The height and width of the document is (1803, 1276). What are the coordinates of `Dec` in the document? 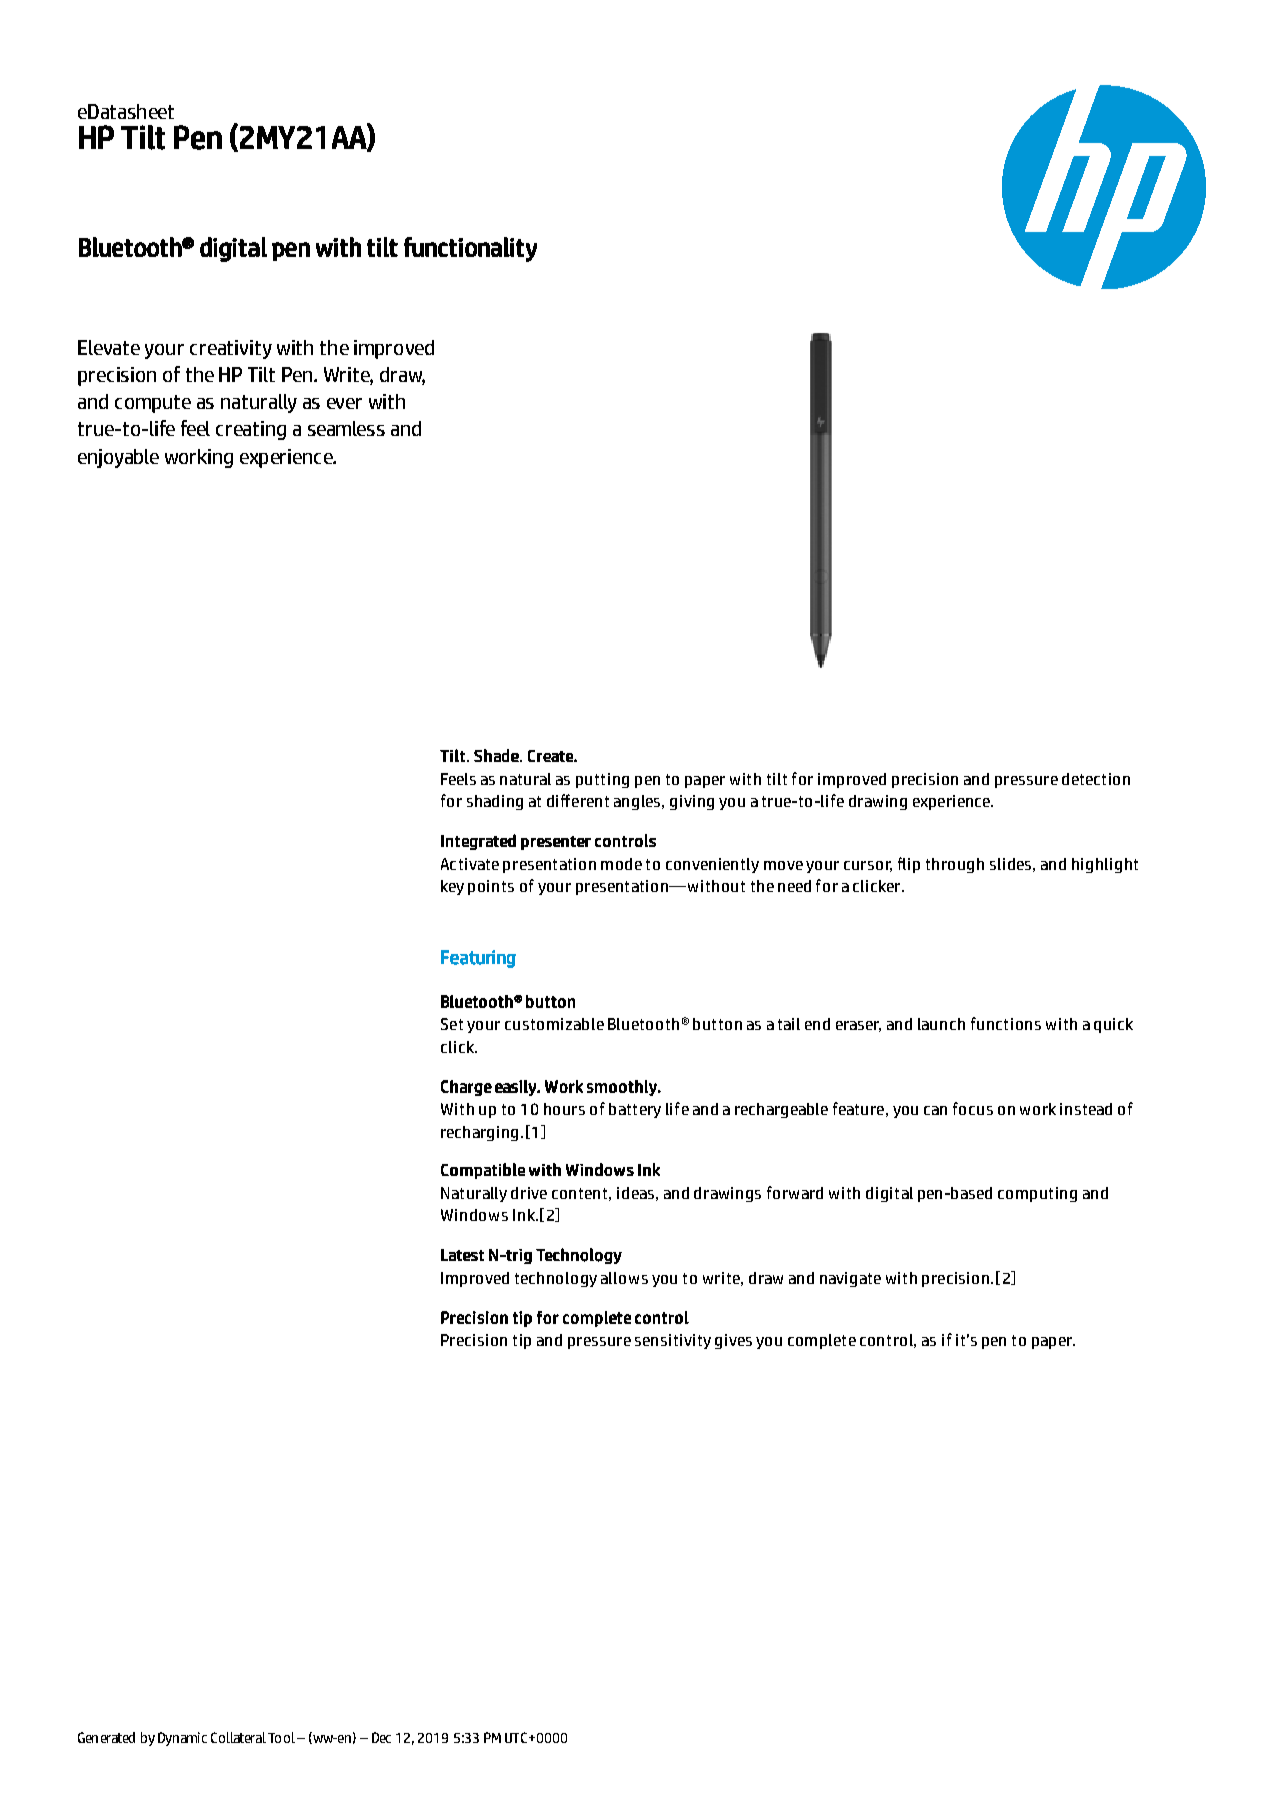 It's located at (381, 1737).
